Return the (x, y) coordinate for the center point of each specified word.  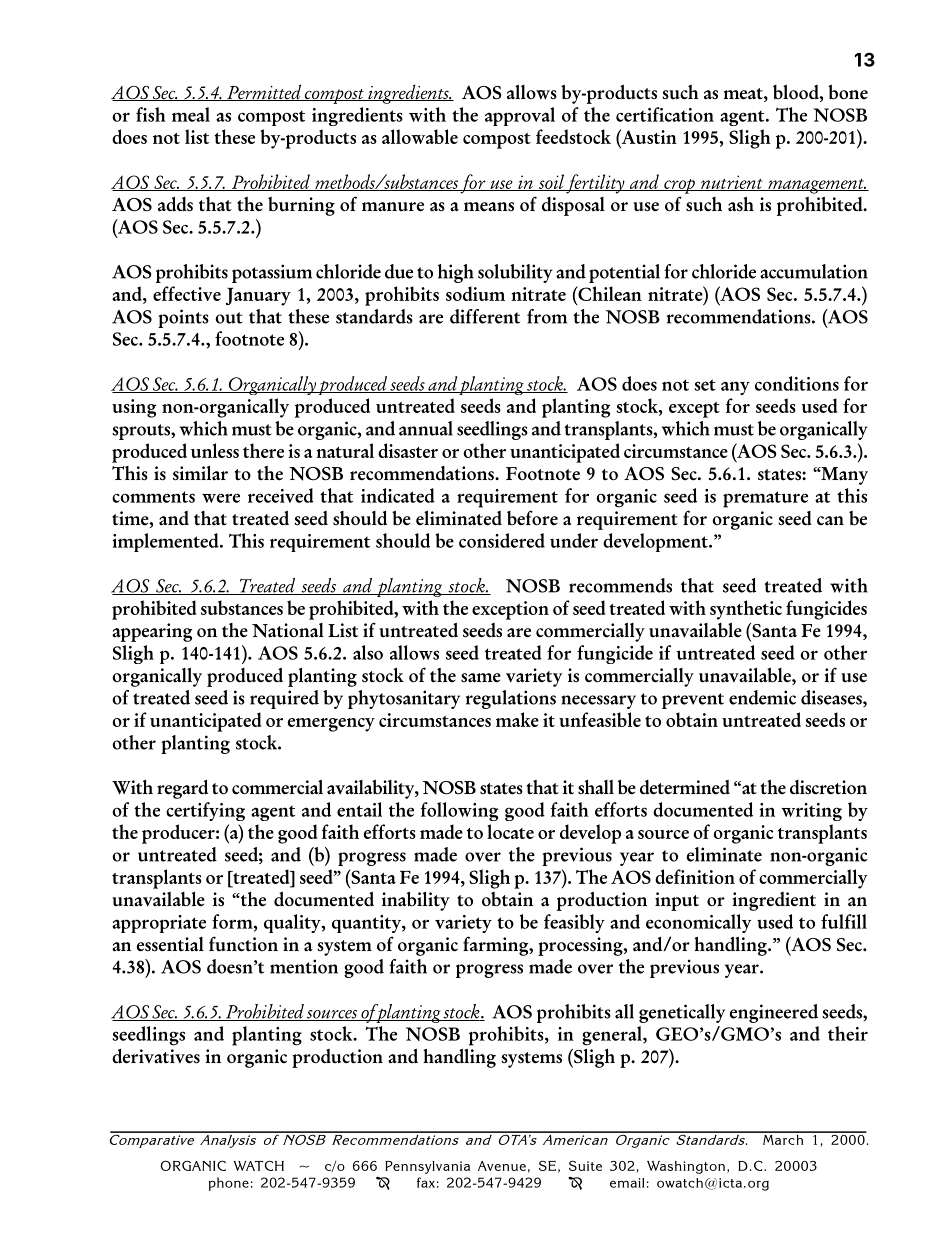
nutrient (732, 183)
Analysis (228, 1140)
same (481, 678)
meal (191, 114)
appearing (152, 632)
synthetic (746, 610)
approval (520, 116)
